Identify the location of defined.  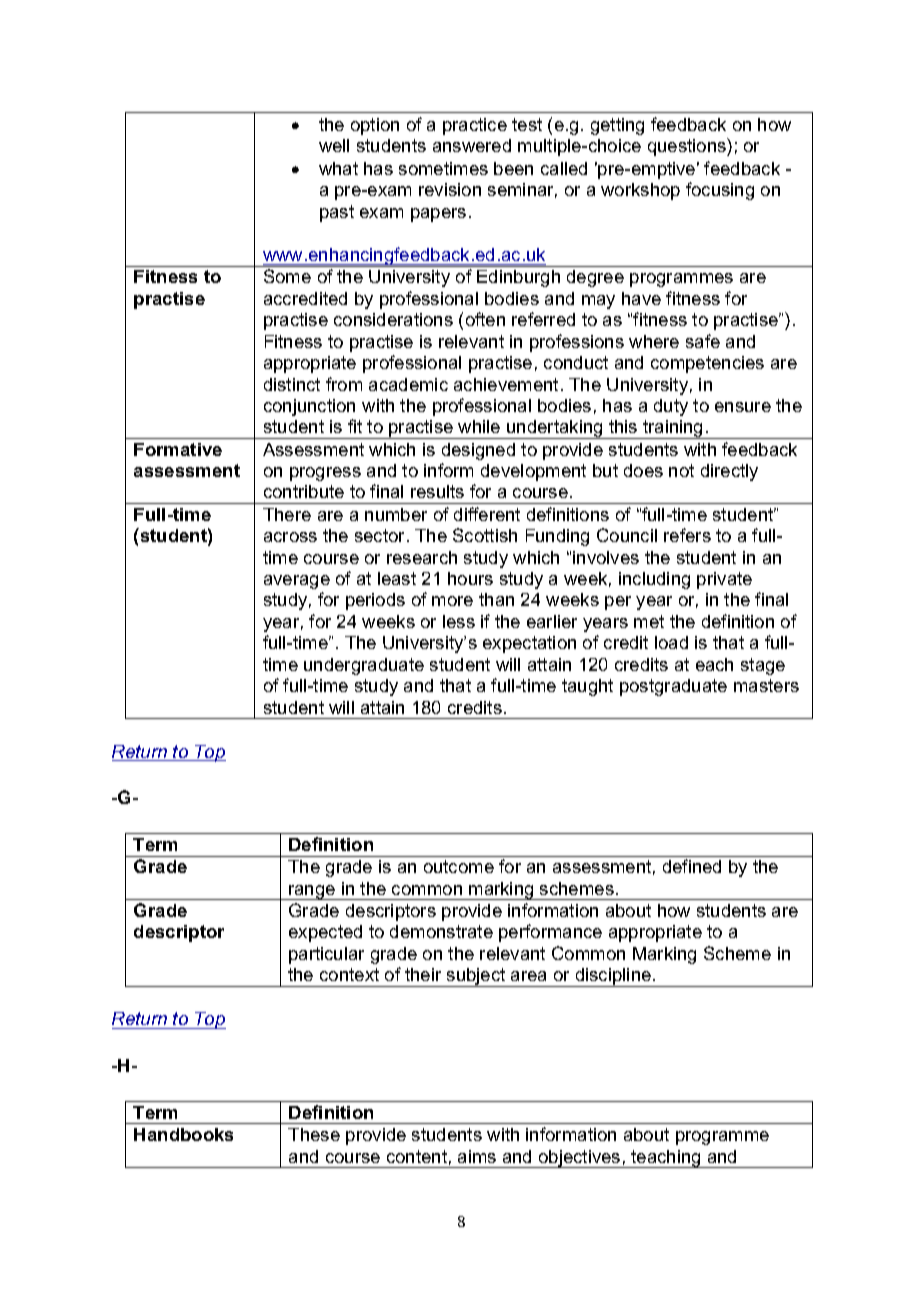
(692, 866).
